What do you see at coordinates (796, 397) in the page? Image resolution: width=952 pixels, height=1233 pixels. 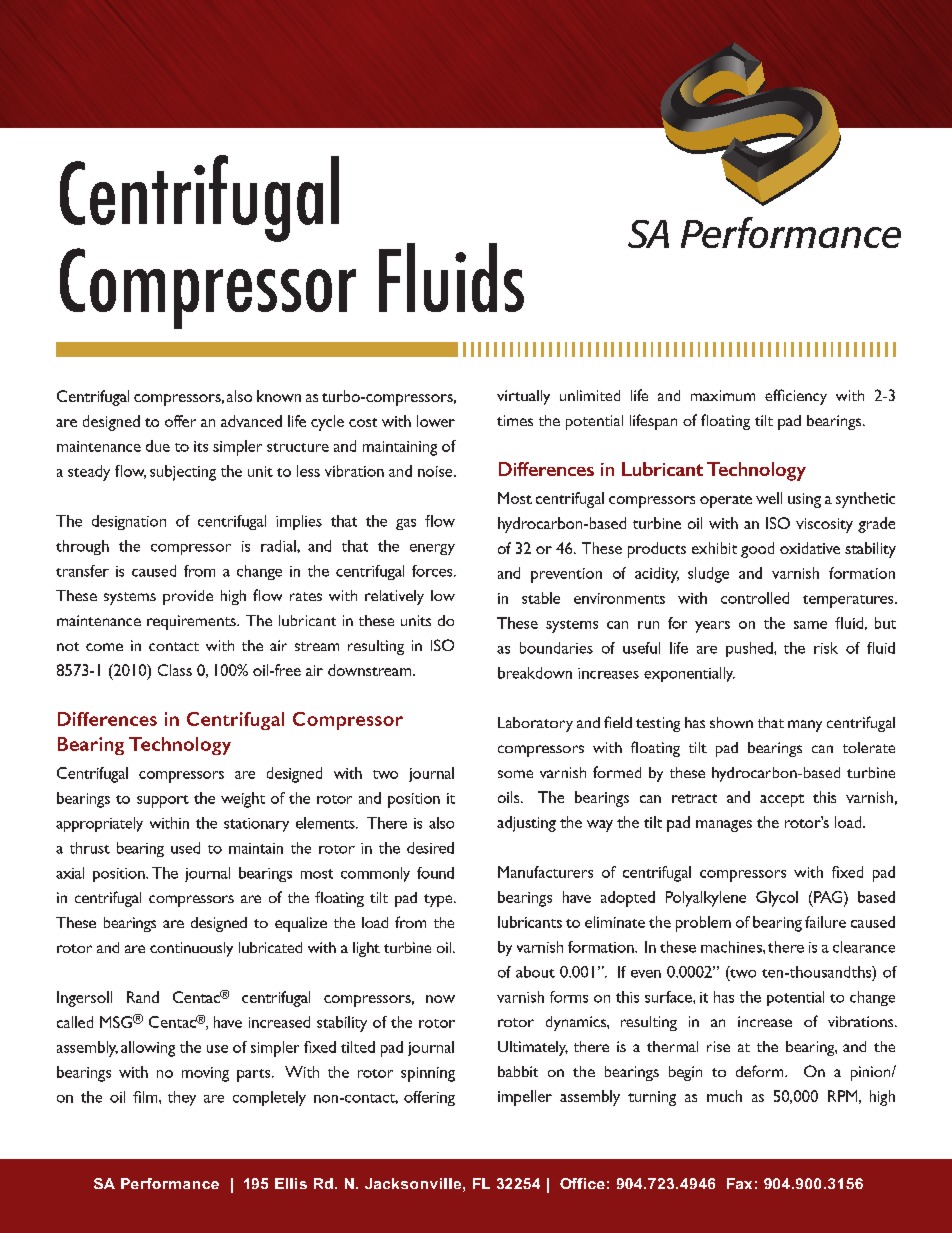 I see `efficiency` at bounding box center [796, 397].
